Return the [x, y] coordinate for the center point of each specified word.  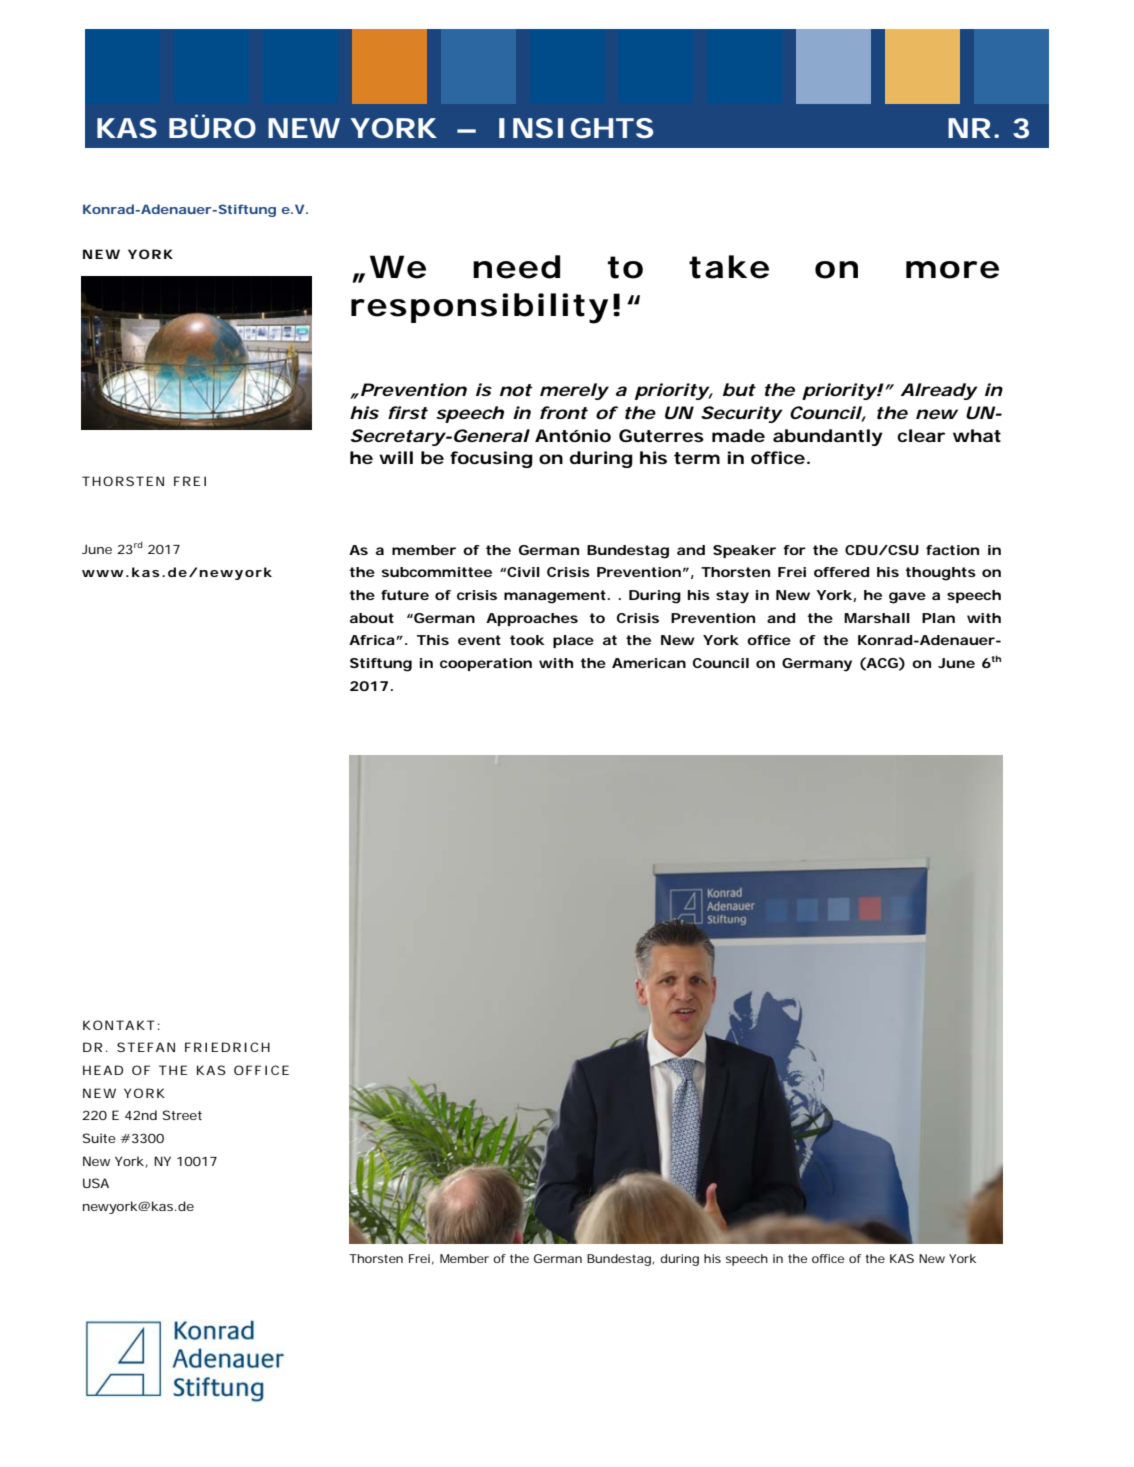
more [952, 270]
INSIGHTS [576, 128]
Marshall [877, 618]
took [527, 640]
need [516, 267]
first [408, 412]
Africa [373, 640]
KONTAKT [119, 1025]
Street [182, 1115]
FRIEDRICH [227, 1047]
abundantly [828, 437]
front [564, 412]
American [649, 663]
